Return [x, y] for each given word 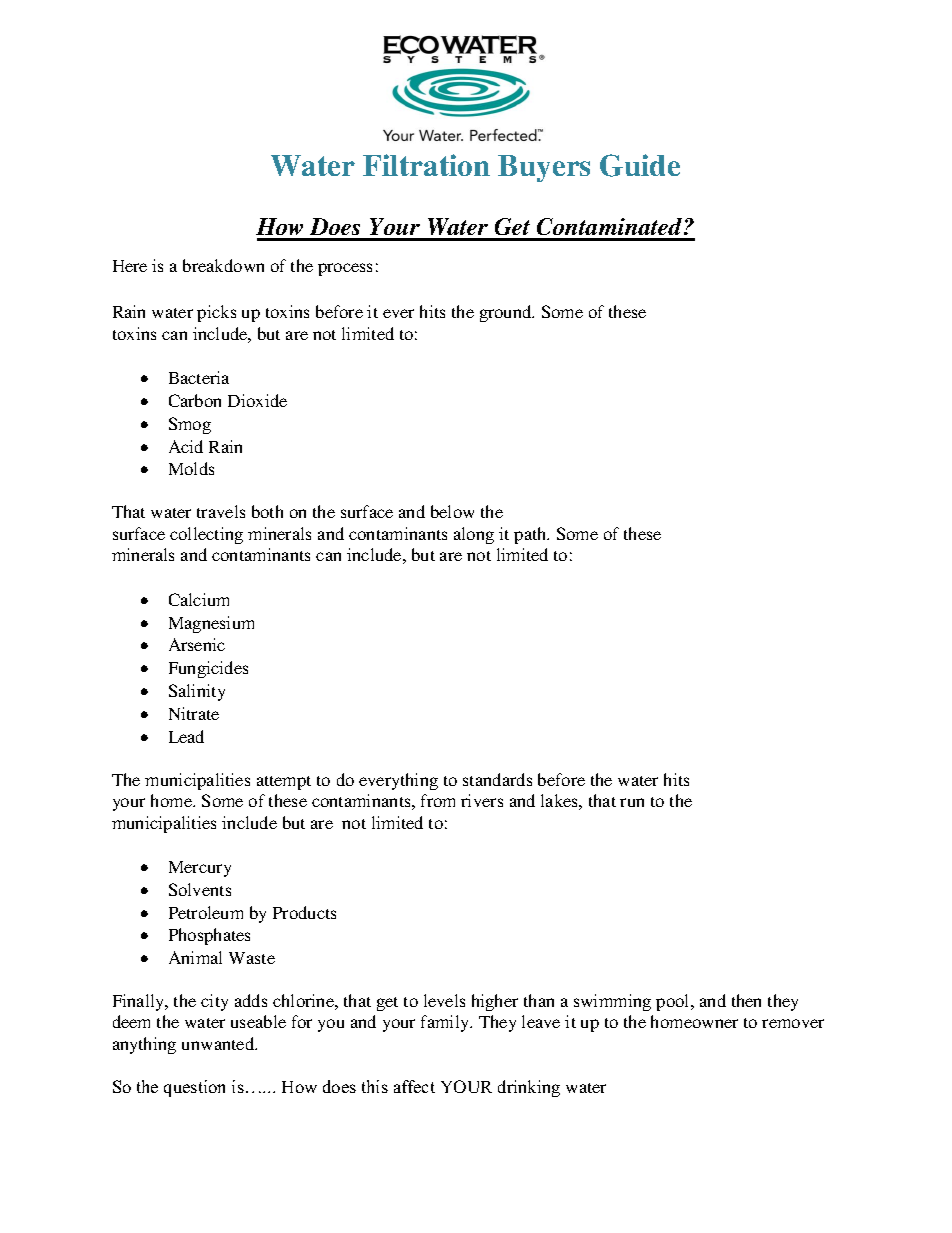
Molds [191, 468]
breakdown [223, 265]
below [452, 511]
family [446, 1023]
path [531, 535]
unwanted [219, 1043]
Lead [186, 736]
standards [497, 779]
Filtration [426, 165]
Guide [640, 165]
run [632, 802]
